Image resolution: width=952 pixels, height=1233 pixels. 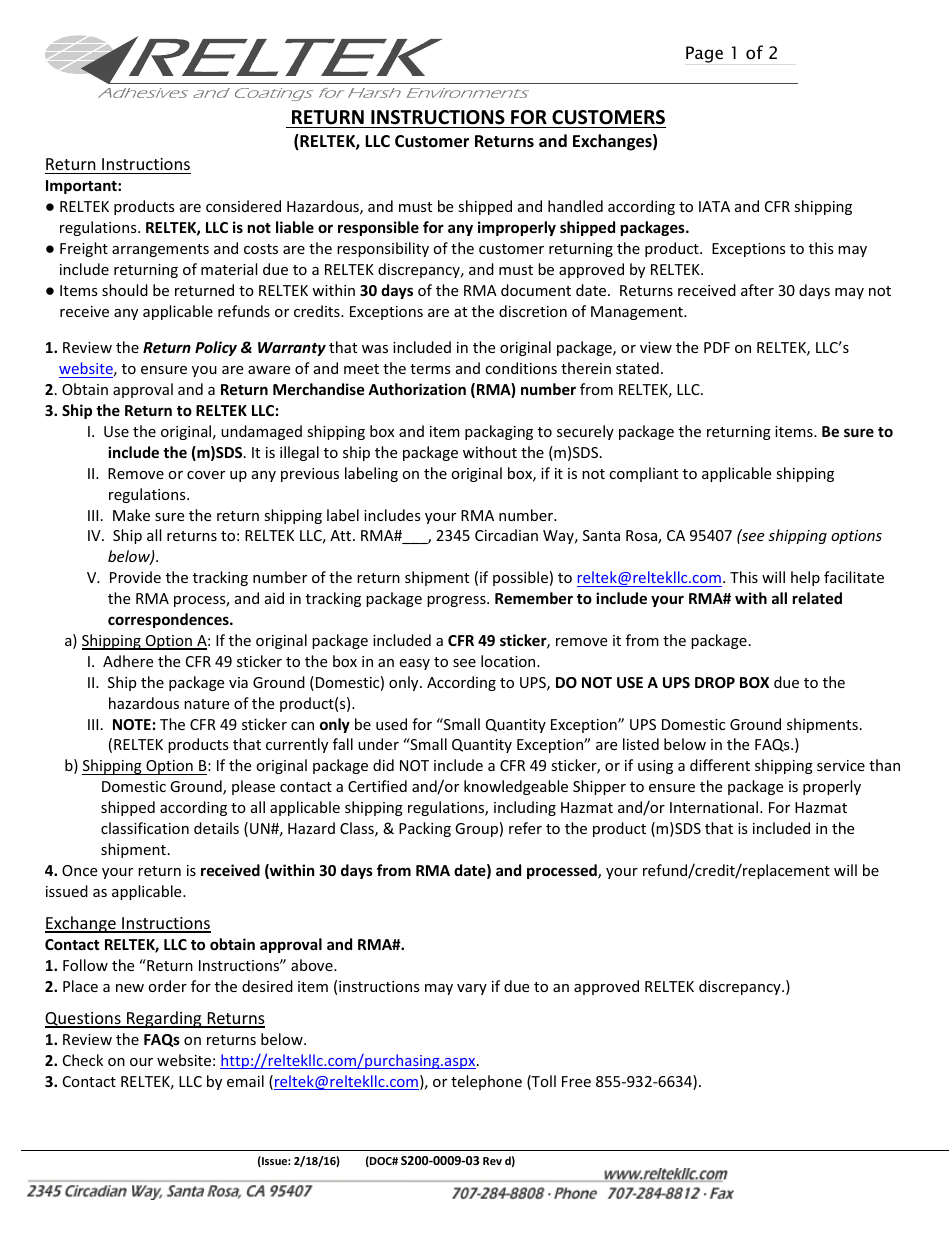 What do you see at coordinates (704, 54) in the screenshot?
I see `Page` at bounding box center [704, 54].
